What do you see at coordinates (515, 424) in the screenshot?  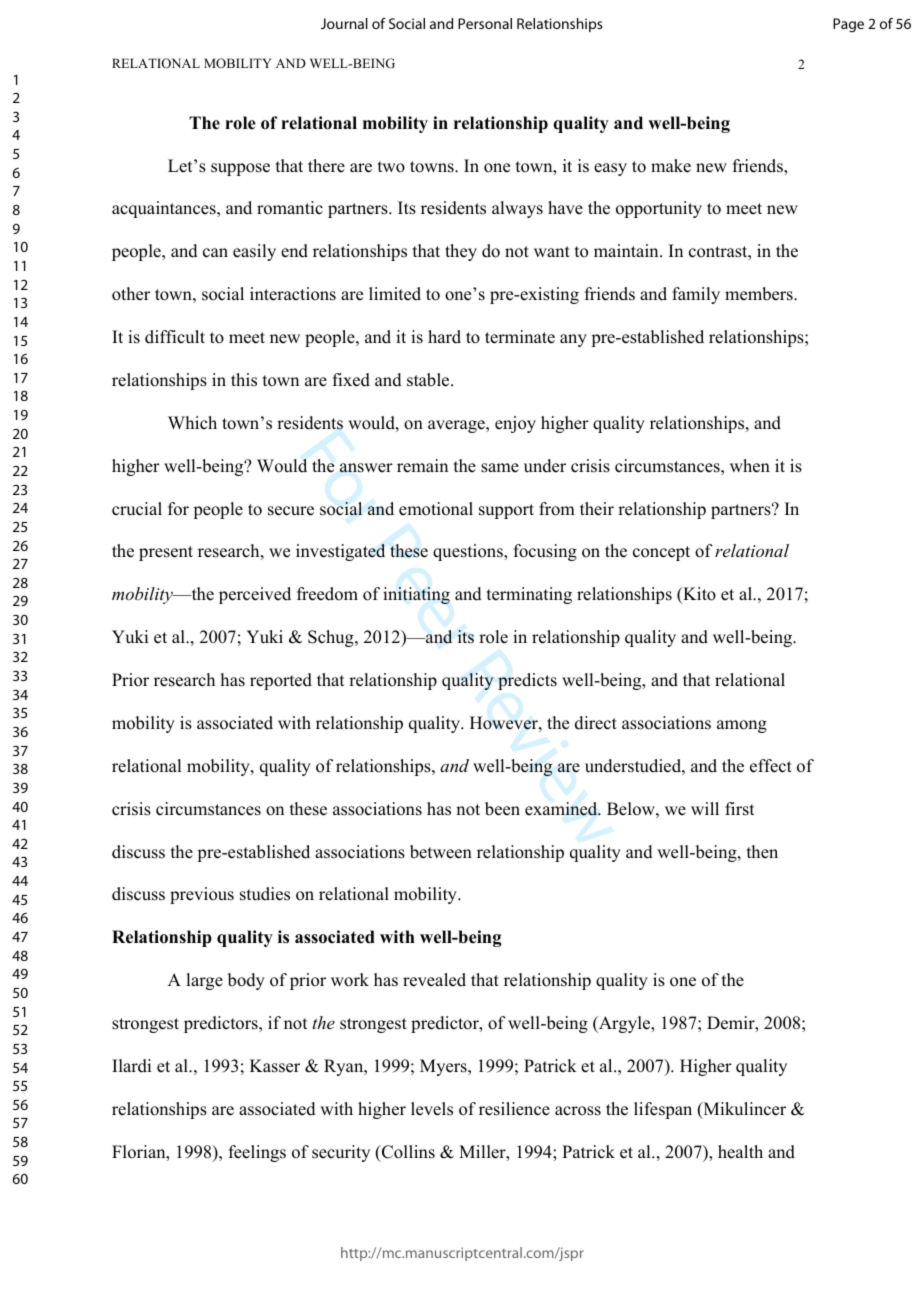 I see `enjoy` at bounding box center [515, 424].
